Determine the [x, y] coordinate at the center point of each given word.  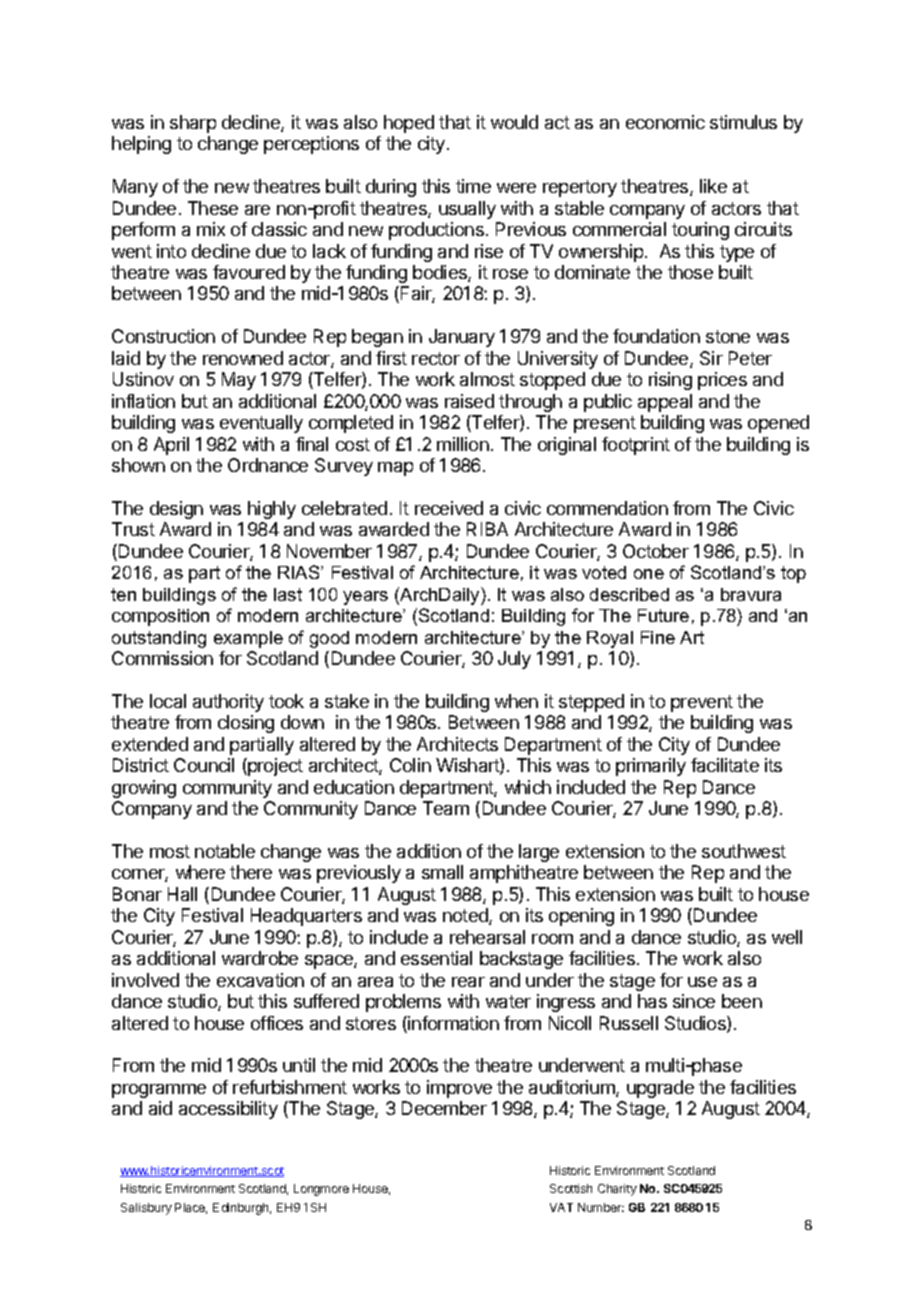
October [656, 551]
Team [446, 808]
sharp [193, 124]
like [713, 186]
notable [225, 851]
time [473, 186]
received [449, 508]
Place [191, 1208]
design [176, 510]
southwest [744, 851]
